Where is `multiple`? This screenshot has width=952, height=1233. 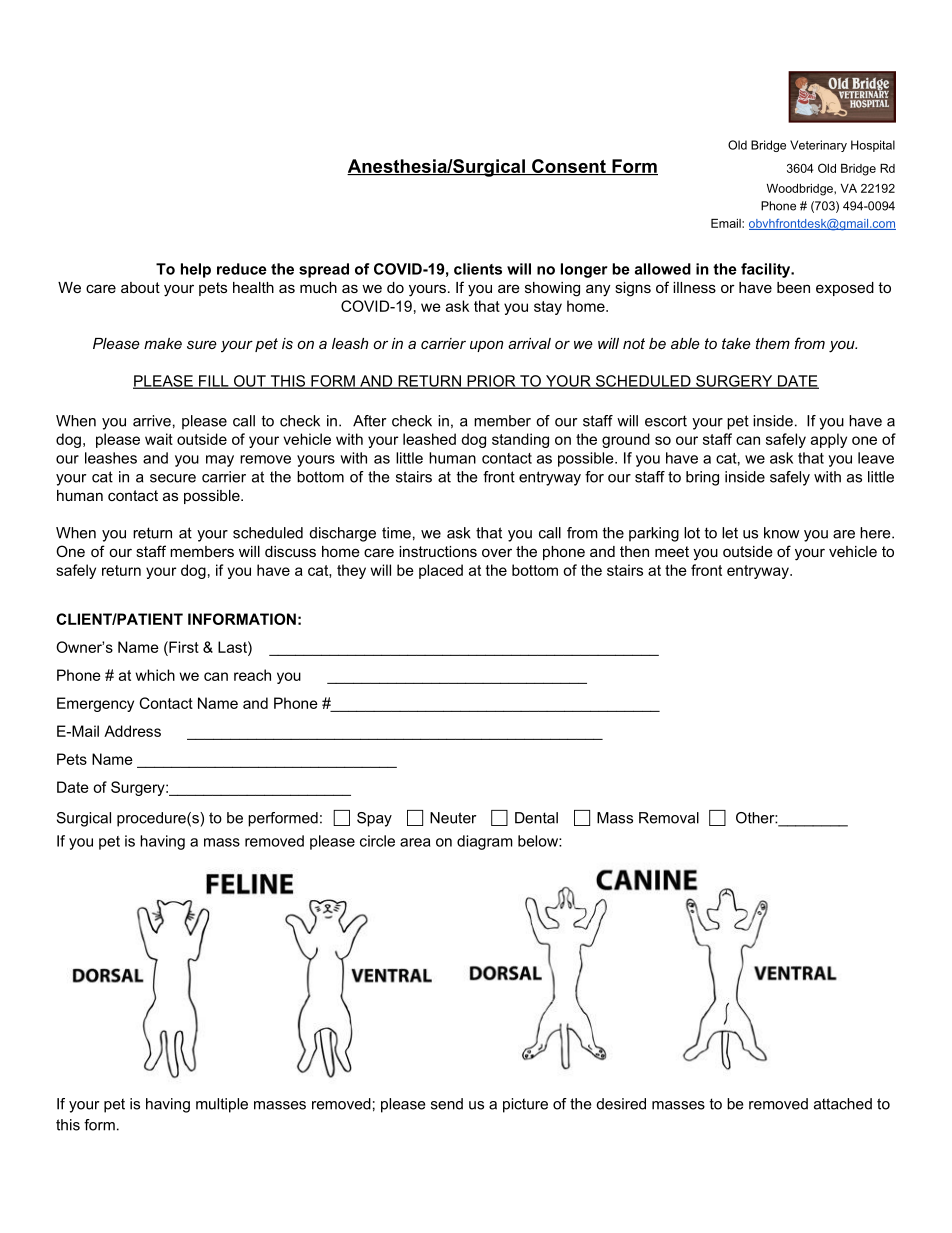 multiple is located at coordinates (222, 1105).
